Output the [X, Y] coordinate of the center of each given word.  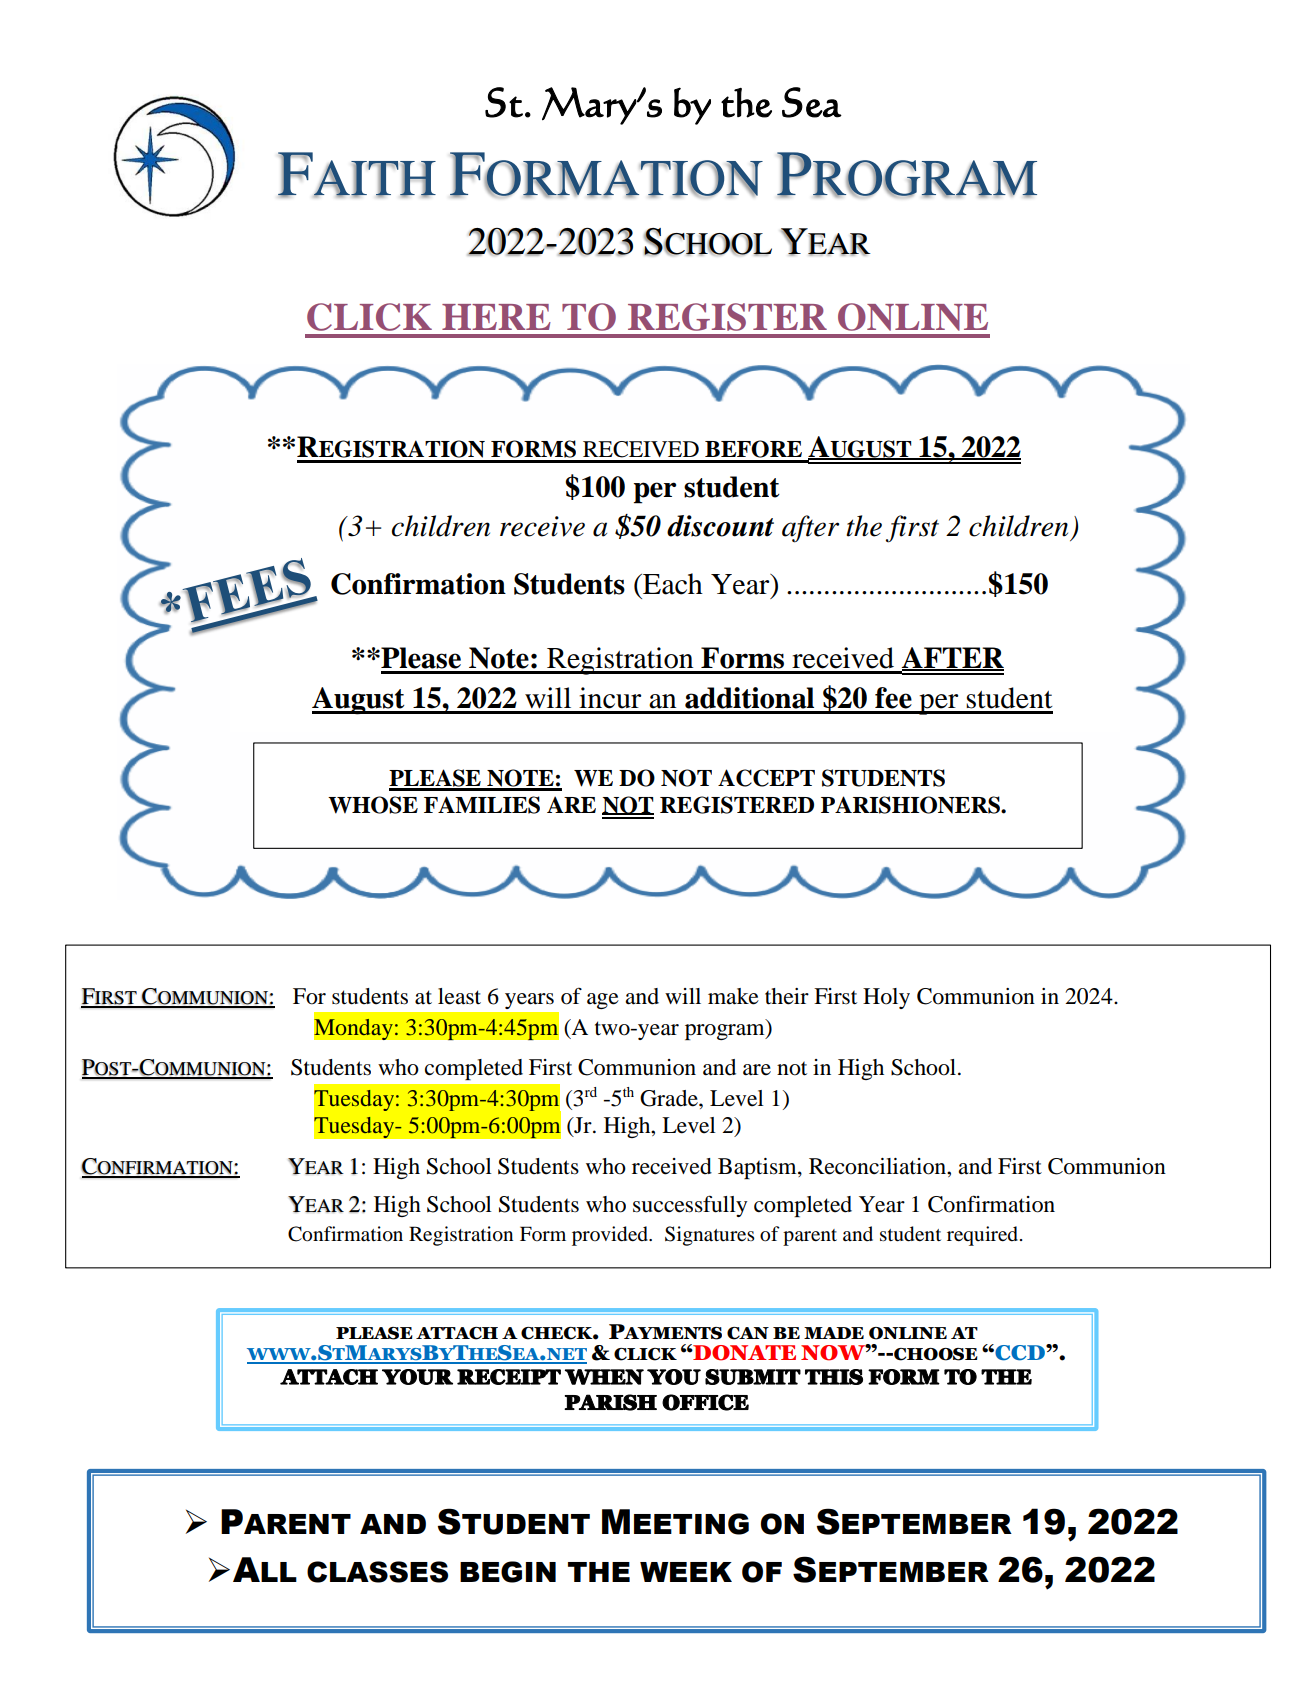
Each [672, 584]
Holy [886, 998]
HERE [496, 317]
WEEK [686, 1572]
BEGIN [508, 1572]
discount [720, 526]
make [733, 996]
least [459, 996]
